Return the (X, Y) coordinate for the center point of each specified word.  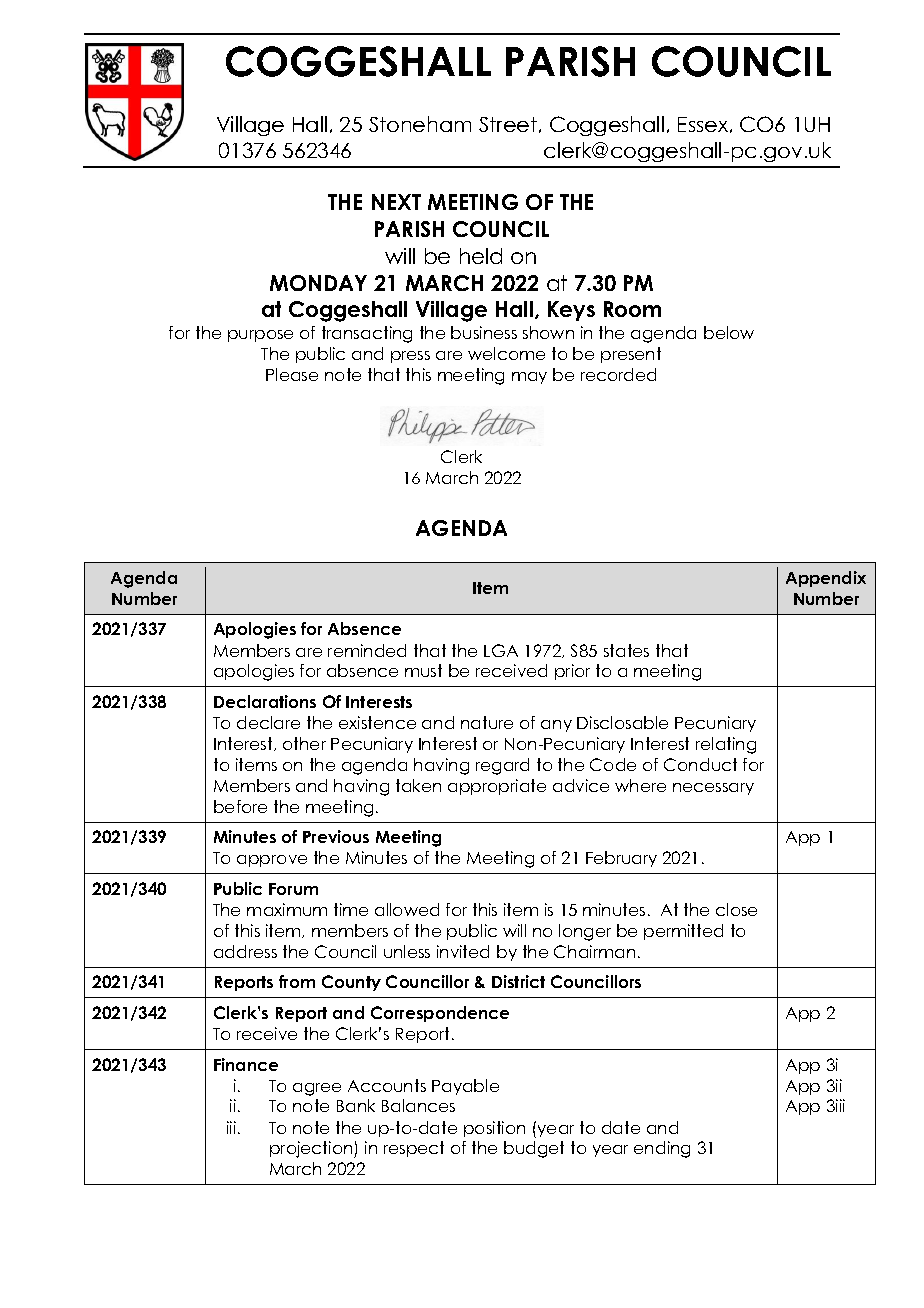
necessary (713, 789)
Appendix (826, 579)
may (529, 378)
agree (317, 1089)
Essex (704, 125)
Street (508, 124)
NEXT (396, 202)
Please (292, 374)
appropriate (497, 787)
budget (534, 1149)
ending (662, 1149)
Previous (336, 836)
